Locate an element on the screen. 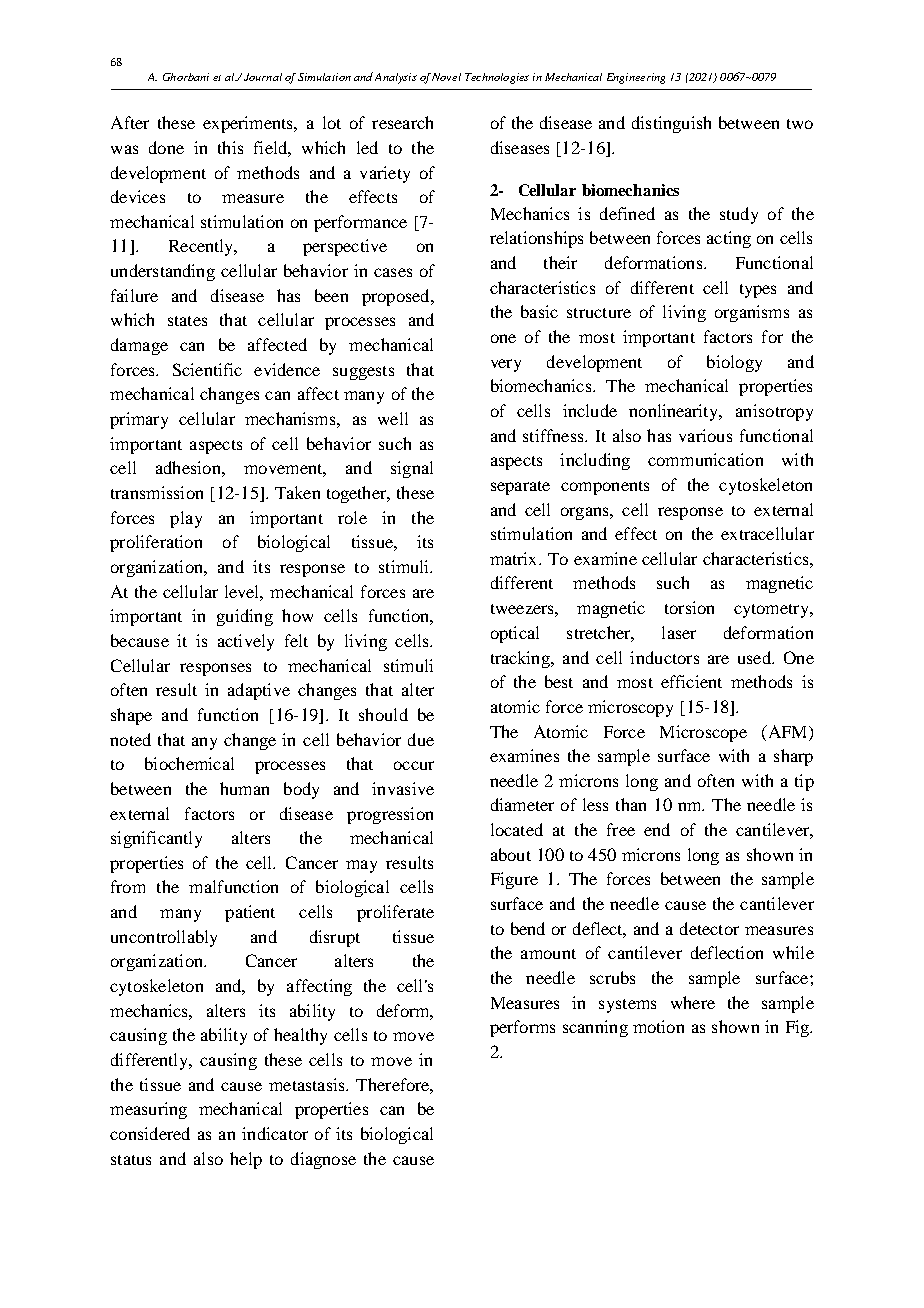 This screenshot has width=924, height=1308. considered is located at coordinates (150, 1133).
